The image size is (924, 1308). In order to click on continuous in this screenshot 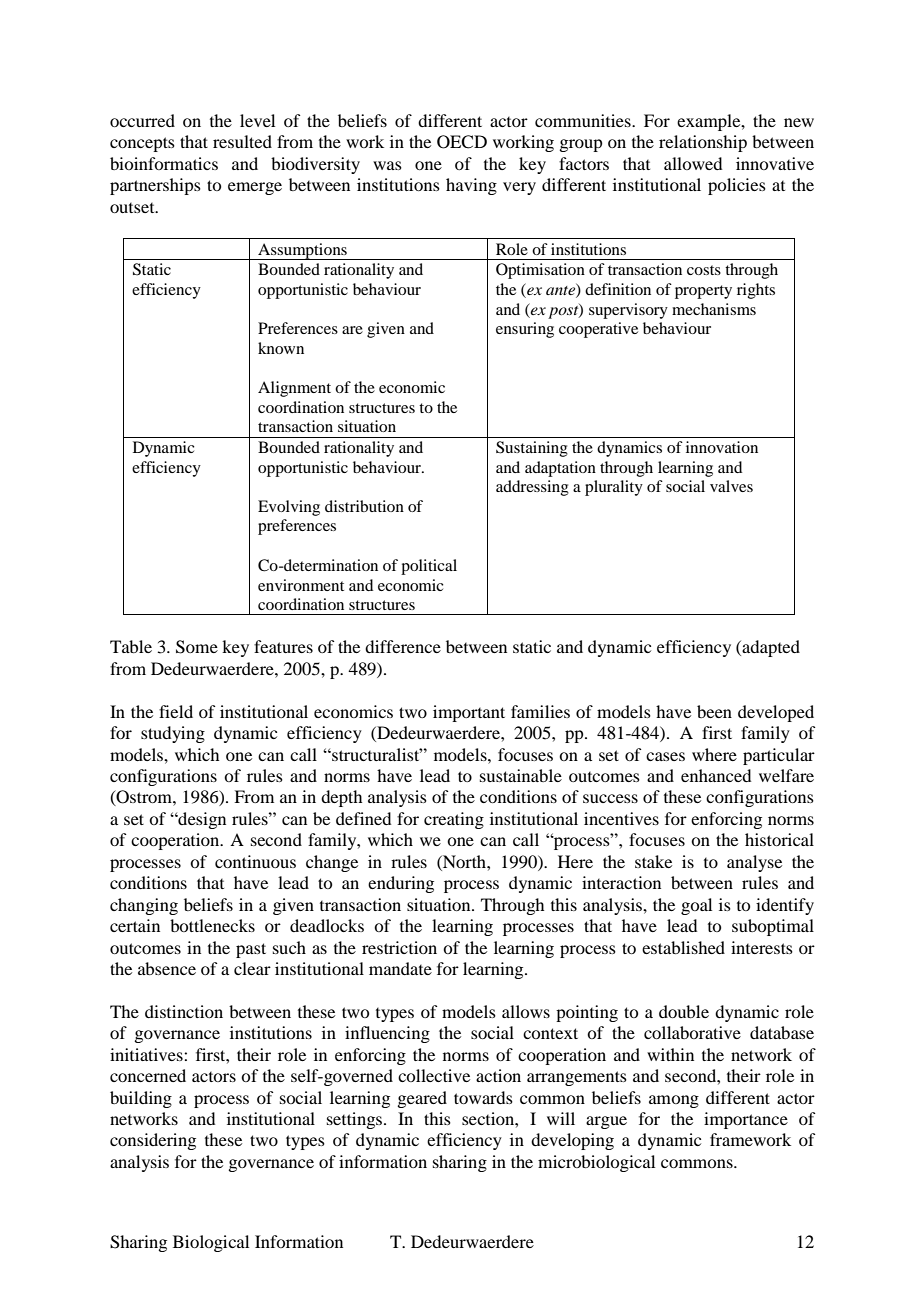, I will do `click(255, 861)`.
